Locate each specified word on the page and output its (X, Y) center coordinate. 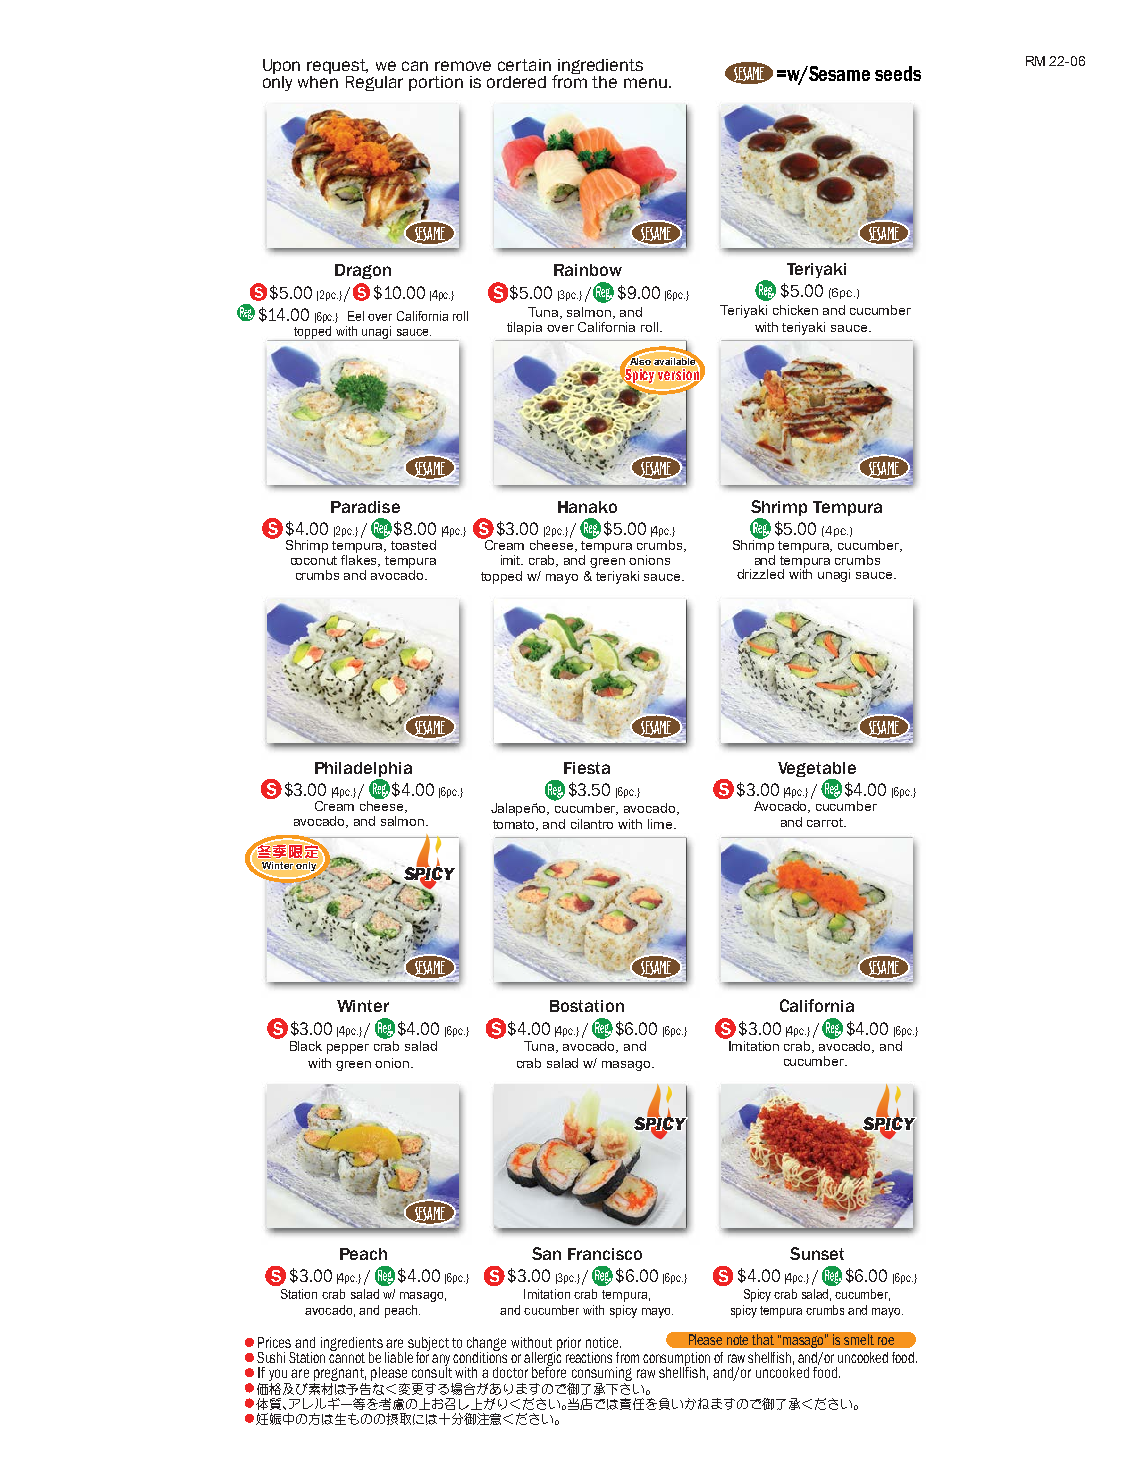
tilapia (524, 328)
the (604, 82)
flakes (360, 559)
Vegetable (817, 769)
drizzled (760, 574)
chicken (795, 310)
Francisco (605, 1254)
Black (306, 1046)
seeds (898, 73)
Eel (356, 316)
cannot (347, 1356)
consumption (676, 1360)
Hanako (587, 507)
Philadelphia (363, 769)
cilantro (592, 824)
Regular (374, 83)
